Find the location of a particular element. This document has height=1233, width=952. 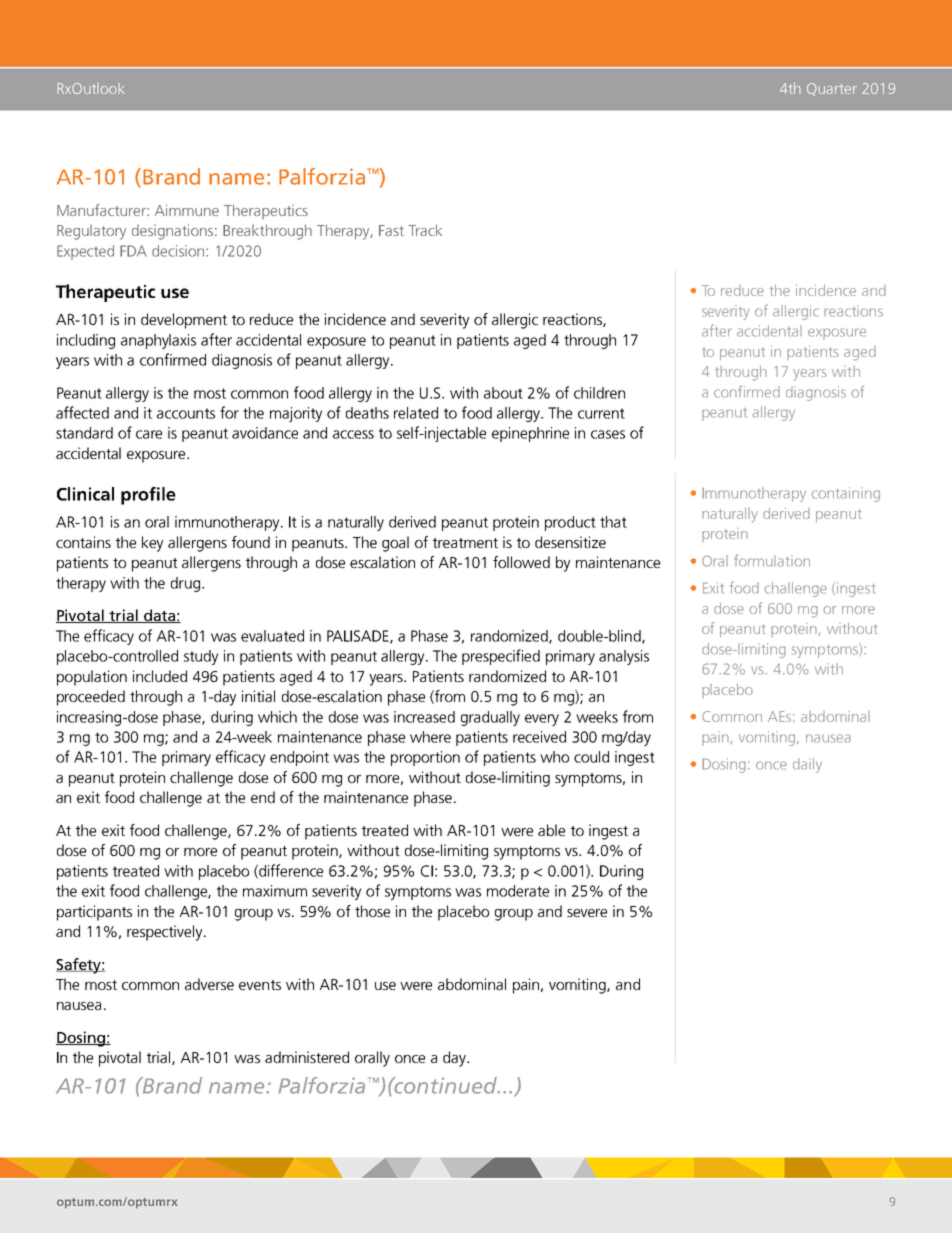

Track is located at coordinates (425, 230).
